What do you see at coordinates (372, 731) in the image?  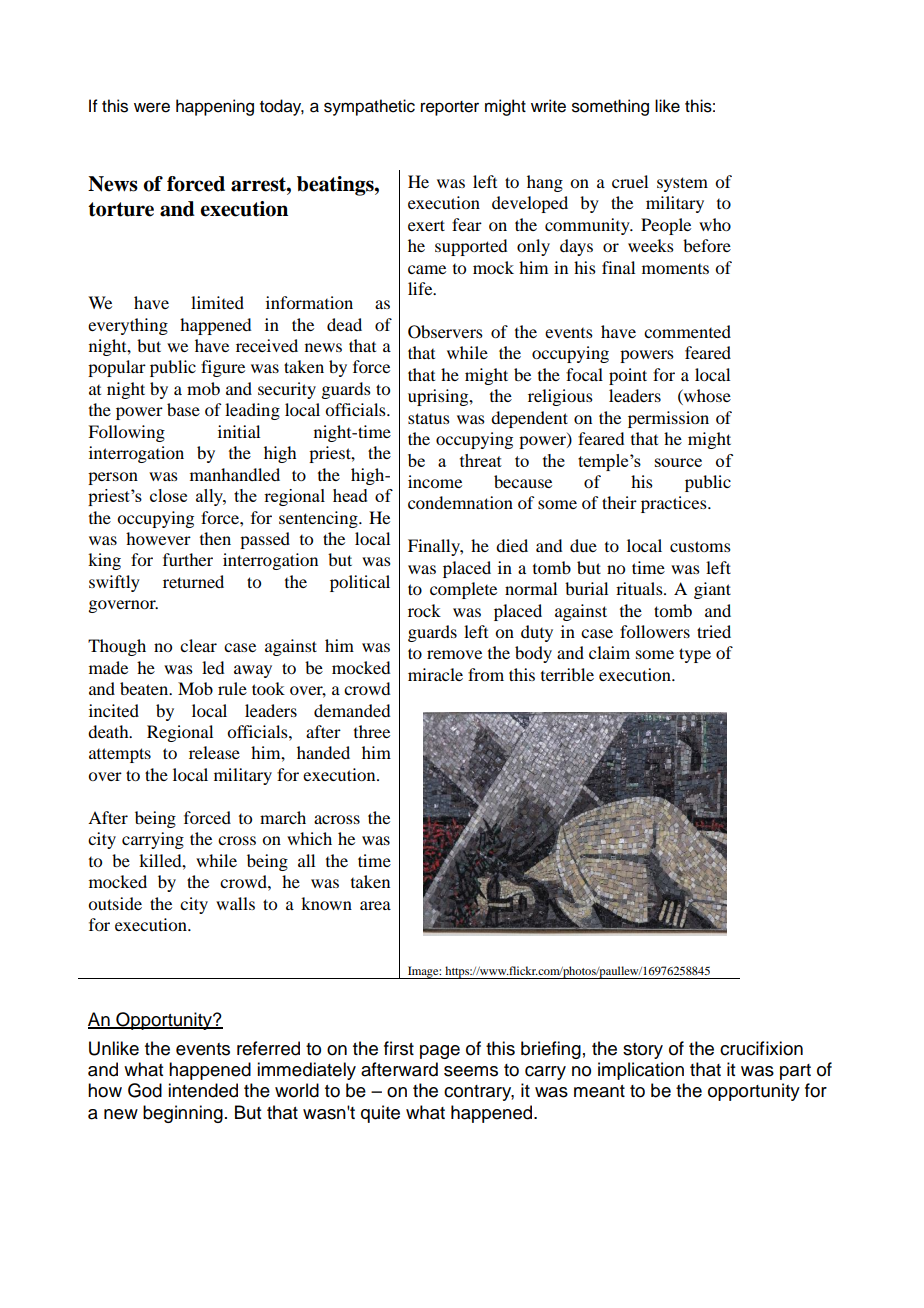 I see `three` at bounding box center [372, 731].
